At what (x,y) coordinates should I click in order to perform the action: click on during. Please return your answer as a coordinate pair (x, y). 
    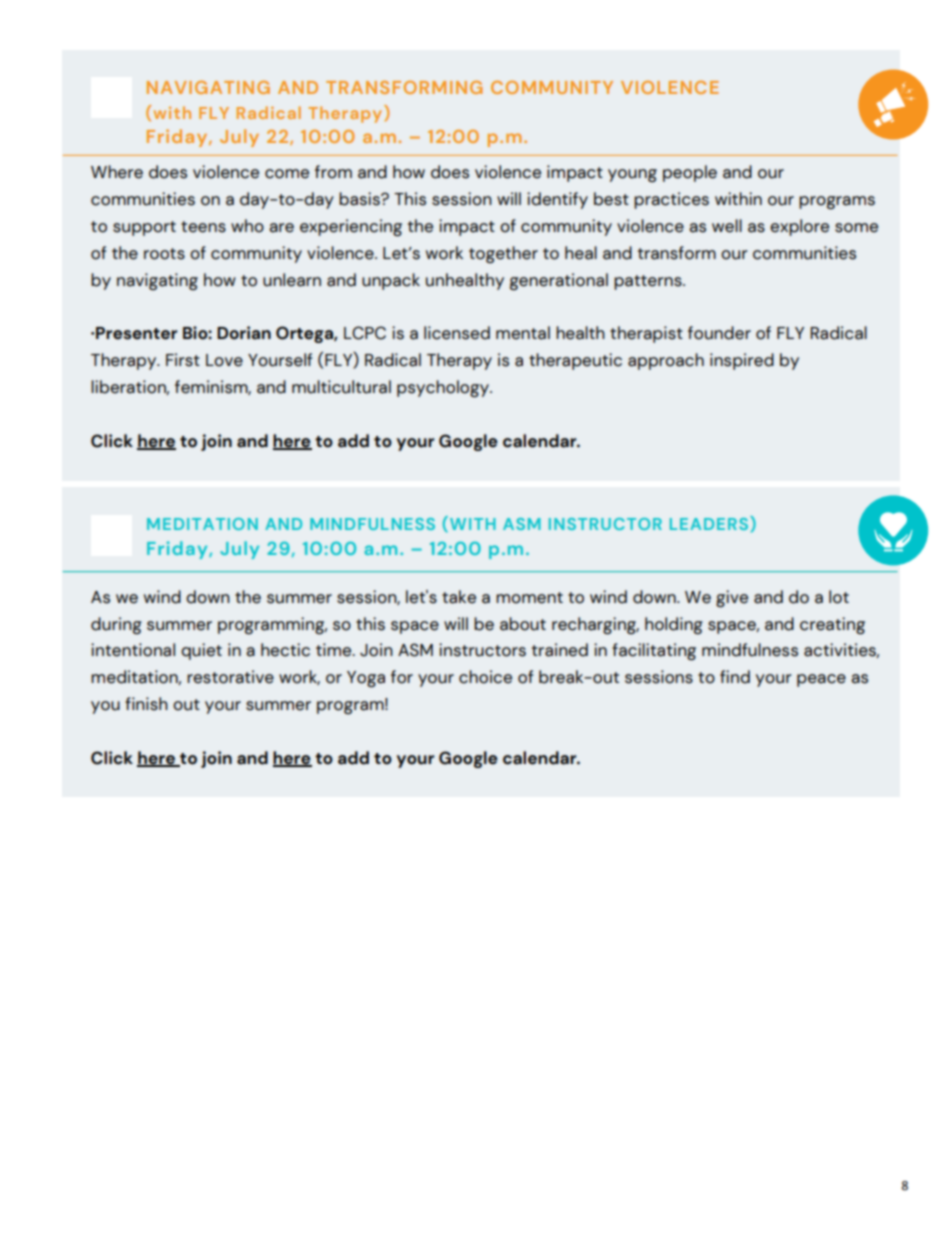
    Looking at the image, I should click on (116, 625).
